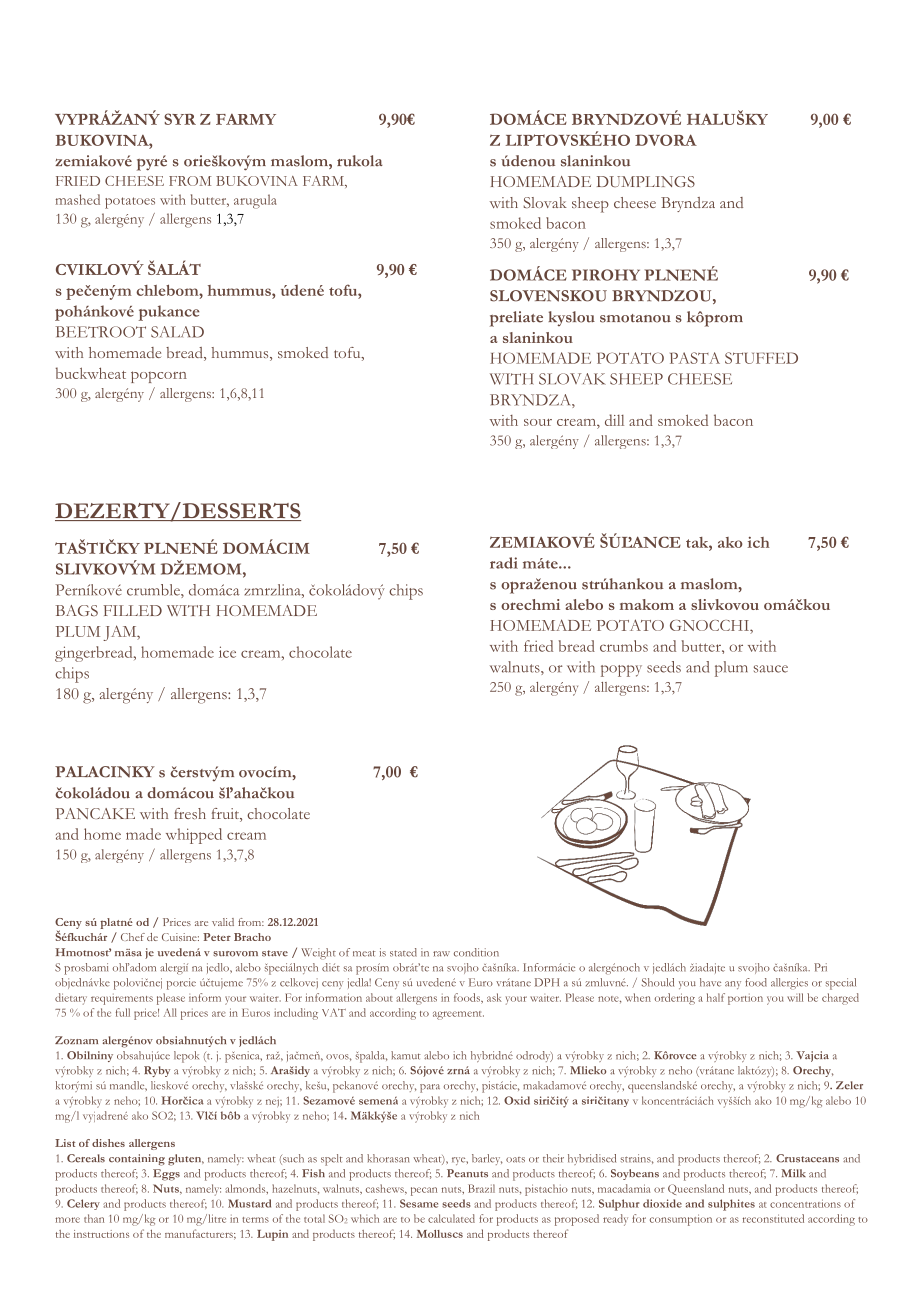 Image resolution: width=924 pixels, height=1308 pixels. What do you see at coordinates (133, 937) in the page?
I see `Chef` at bounding box center [133, 937].
